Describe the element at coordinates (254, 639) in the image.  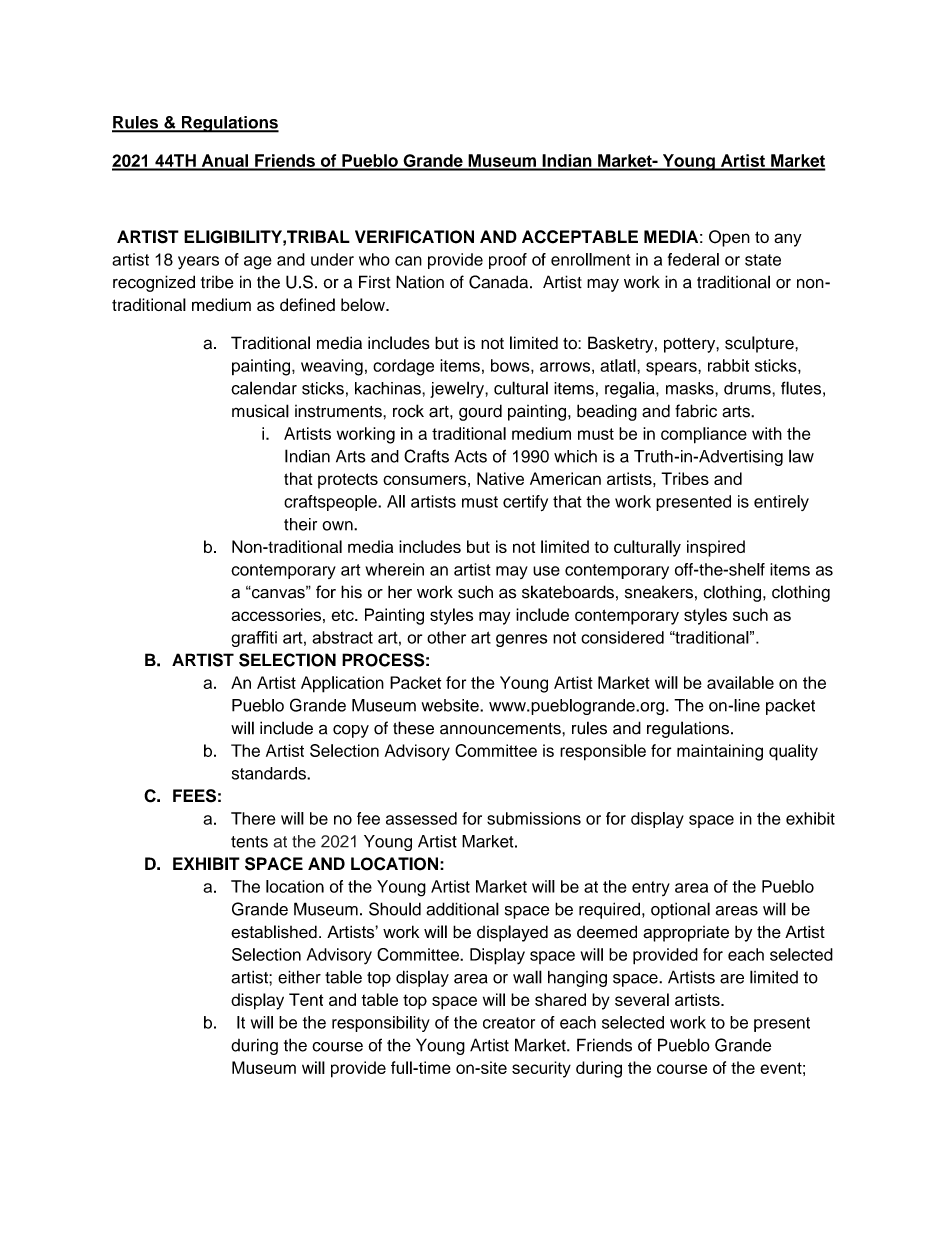
I see `graffiti` at that location.
